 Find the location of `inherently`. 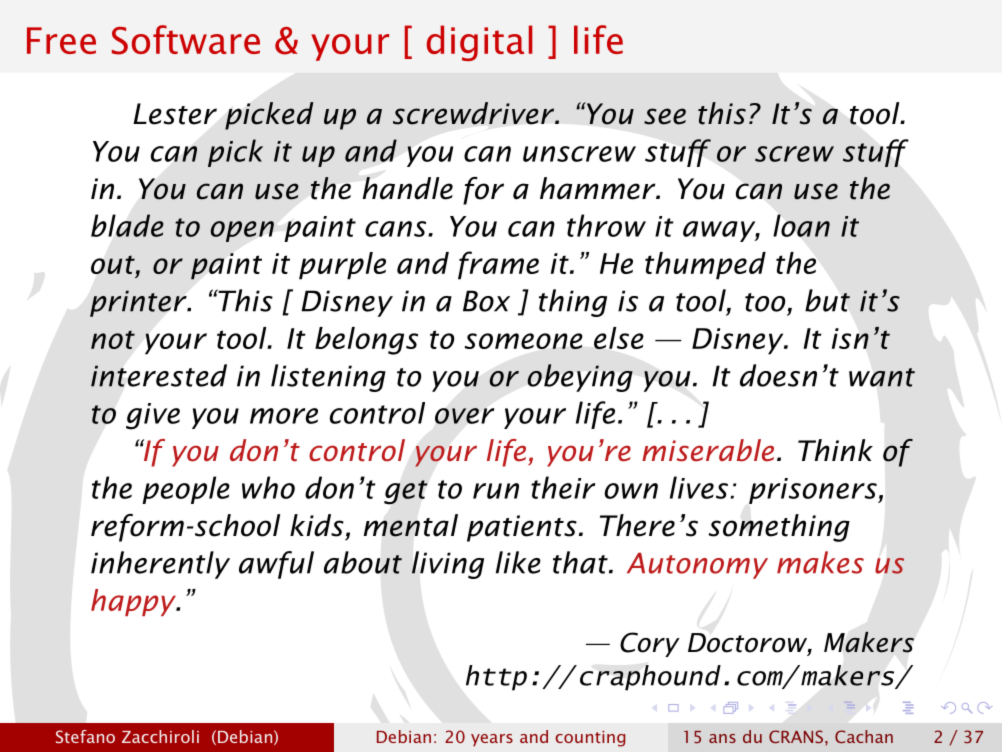

inherently is located at coordinates (160, 565).
